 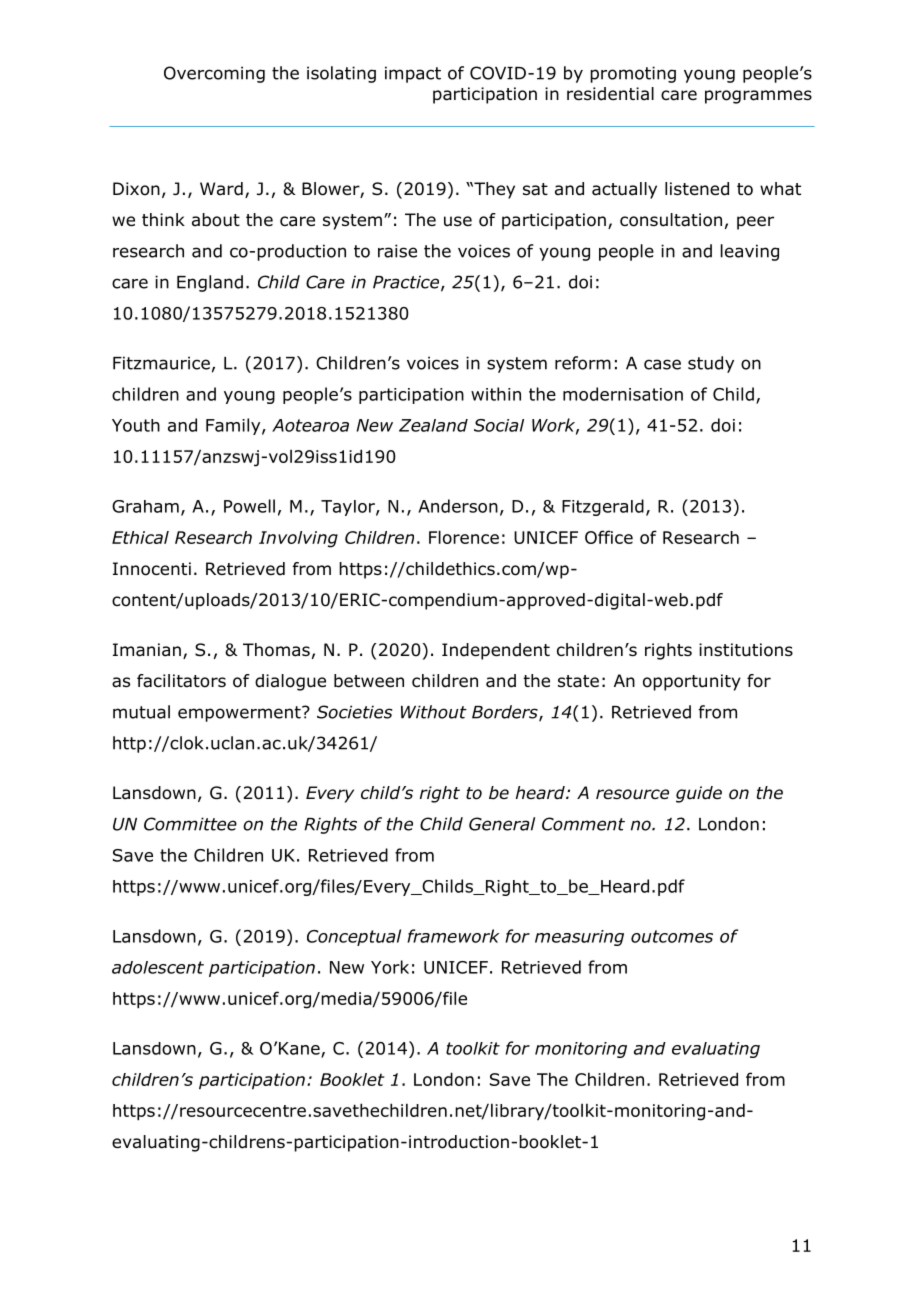 What do you see at coordinates (181, 681) in the screenshot?
I see `facilitators` at bounding box center [181, 681].
